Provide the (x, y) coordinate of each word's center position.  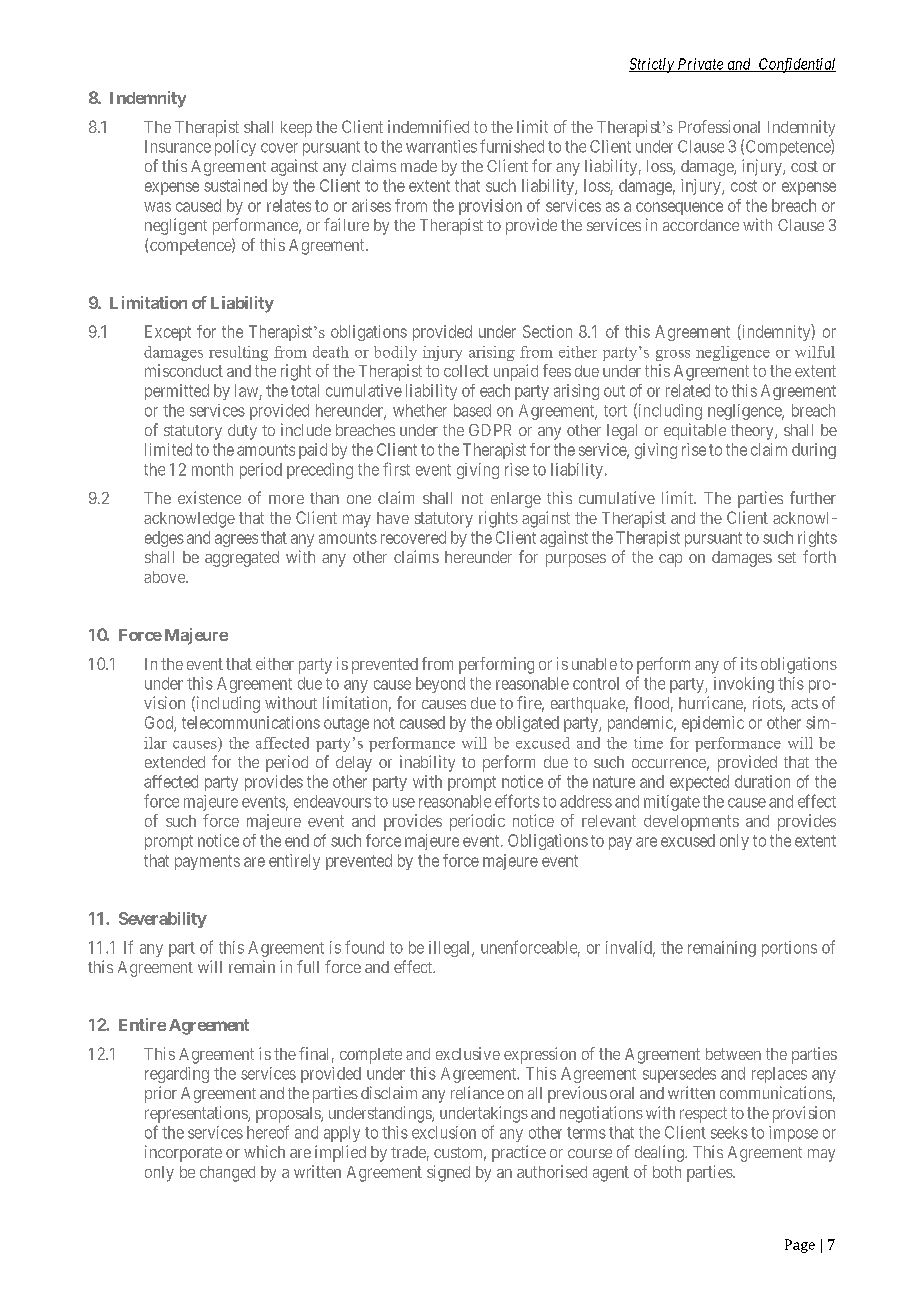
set (787, 557)
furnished (512, 146)
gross (673, 355)
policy (235, 148)
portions (789, 949)
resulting (238, 353)
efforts (517, 801)
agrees (236, 540)
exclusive (468, 1053)
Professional (719, 126)
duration (762, 781)
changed (227, 1174)
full (308, 966)
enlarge (516, 500)
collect (466, 371)
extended (175, 762)
